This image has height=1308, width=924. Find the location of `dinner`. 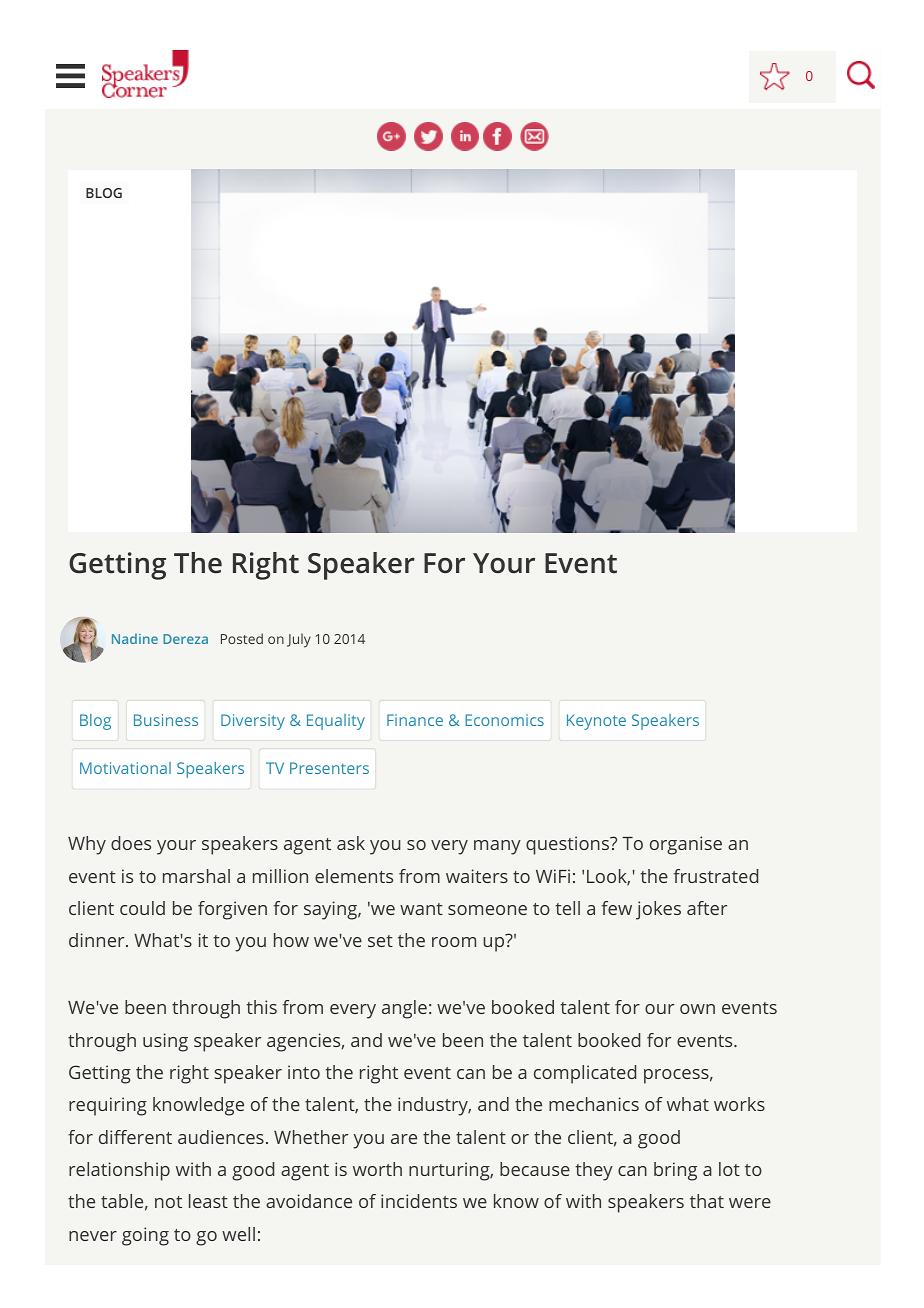

dinner is located at coordinates (98, 940).
